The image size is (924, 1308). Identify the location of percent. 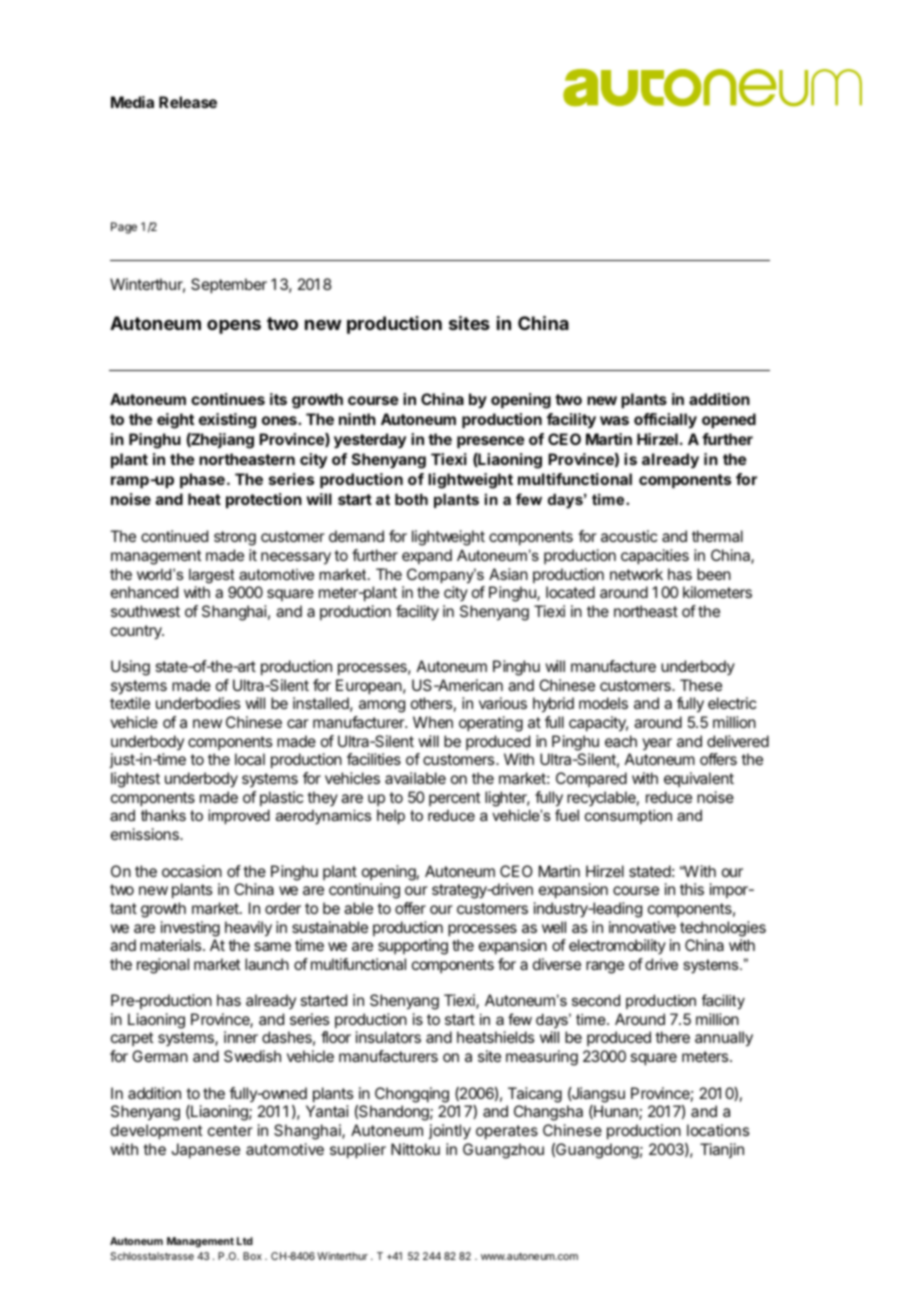
(454, 799).
